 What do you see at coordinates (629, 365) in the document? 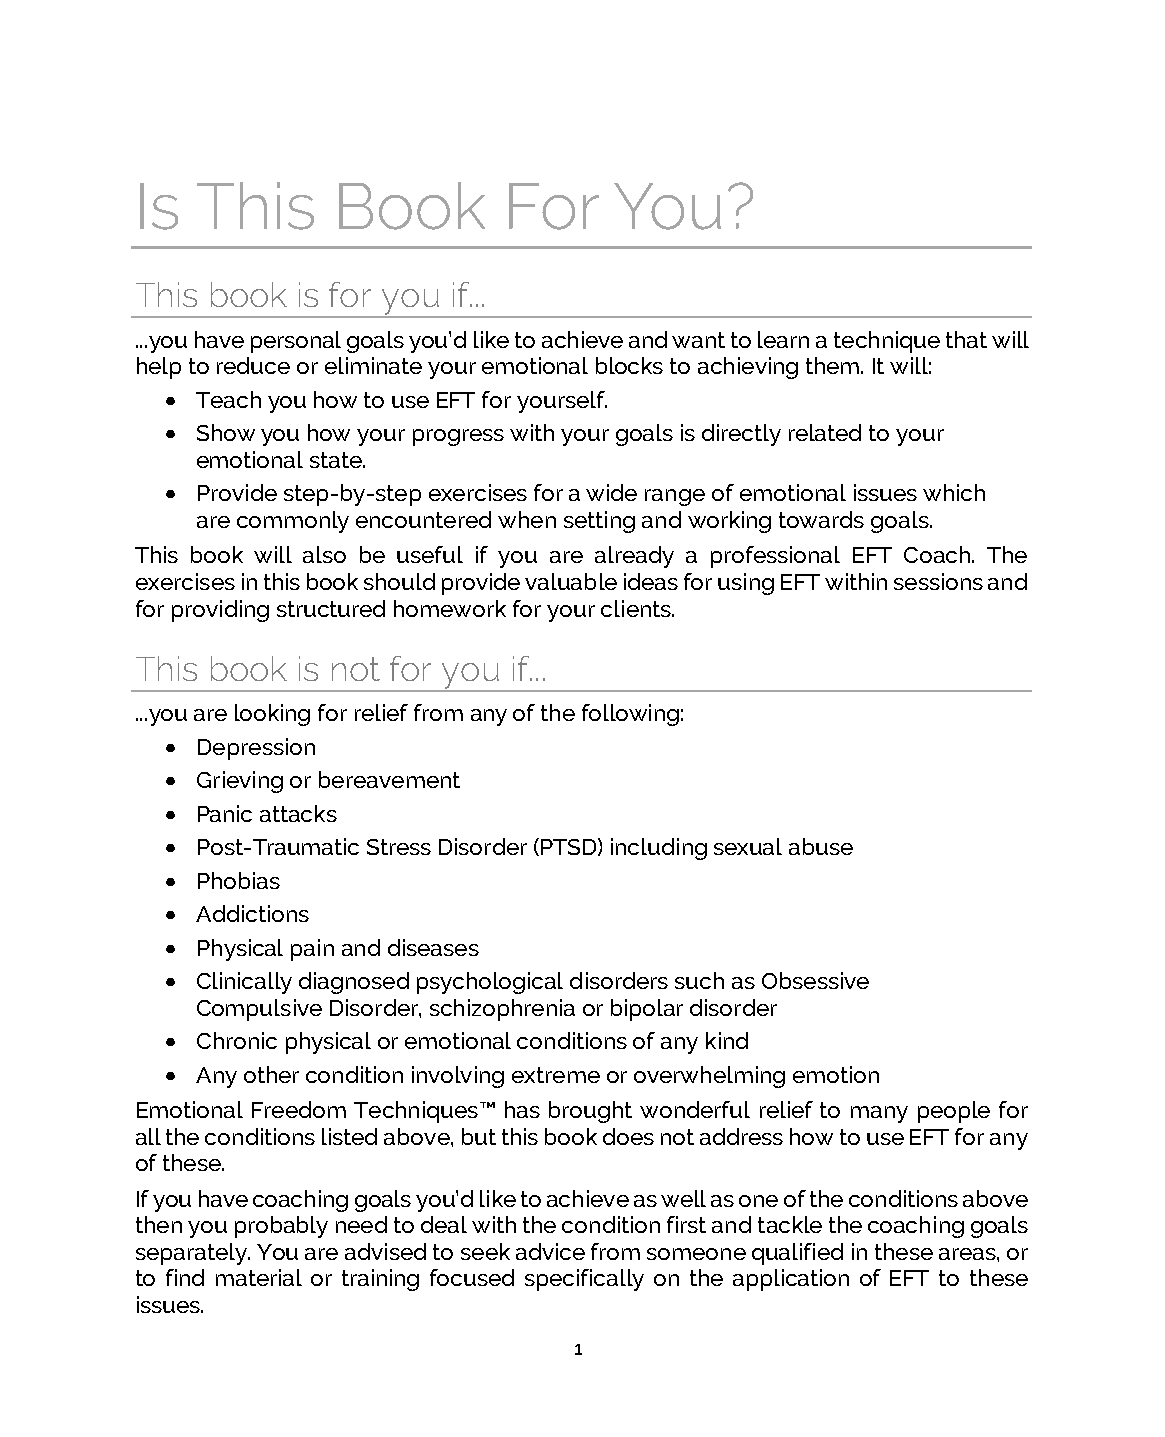
I see `blocks` at bounding box center [629, 365].
